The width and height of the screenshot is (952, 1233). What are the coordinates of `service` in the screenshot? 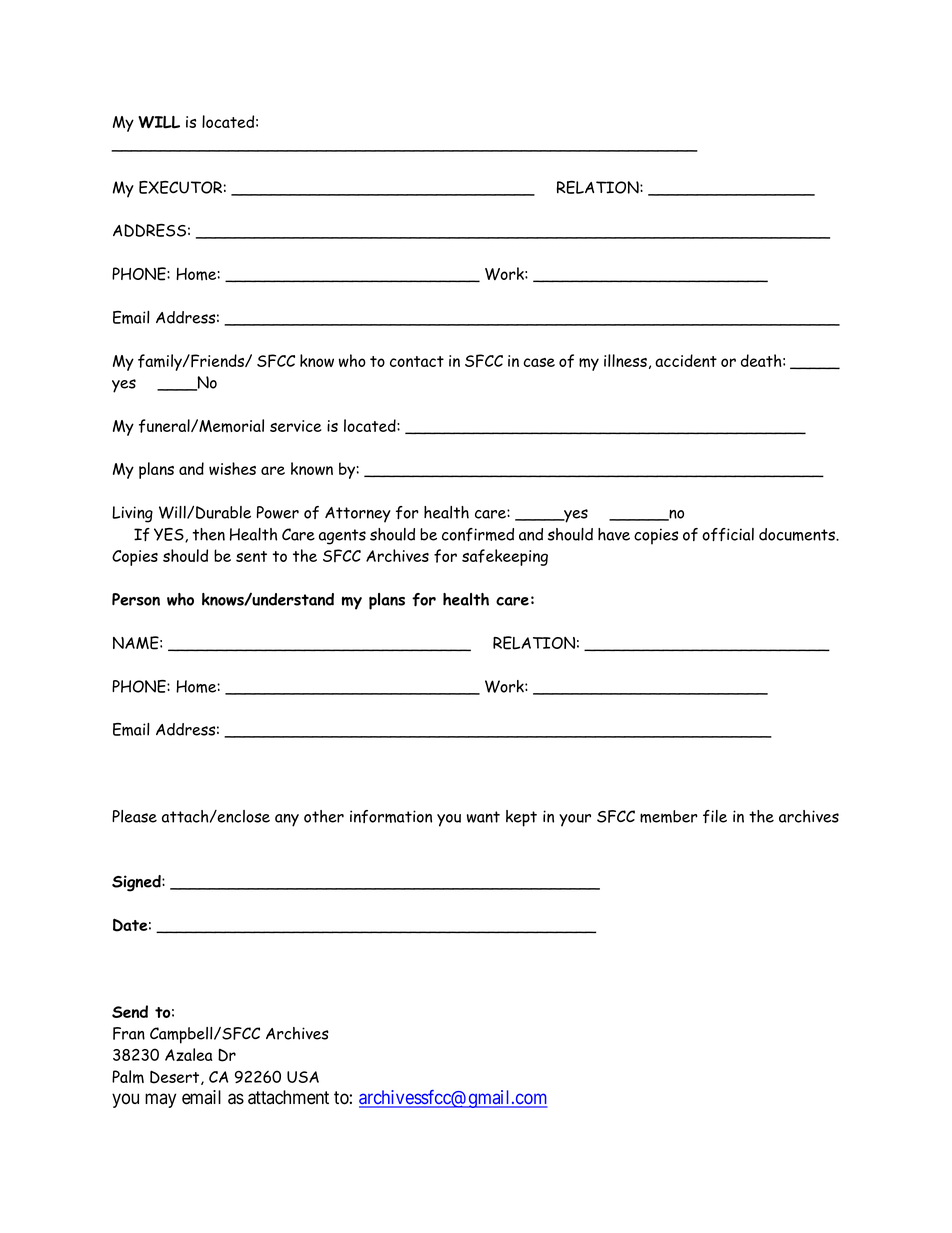 It's located at (296, 426).
